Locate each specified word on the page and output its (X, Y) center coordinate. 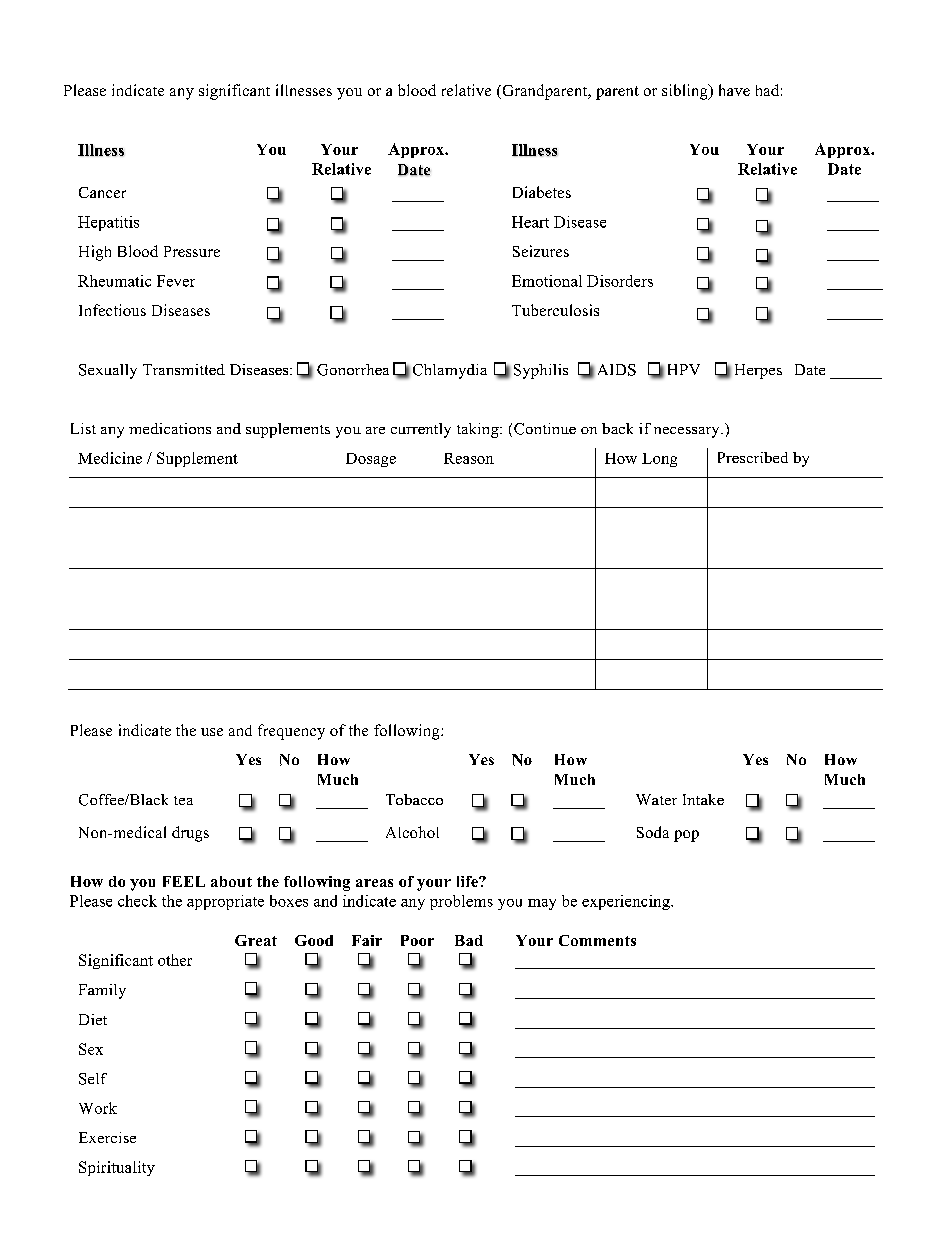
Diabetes (542, 192)
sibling (686, 92)
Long (659, 460)
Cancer (102, 192)
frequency (291, 732)
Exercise (107, 1137)
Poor (417, 940)
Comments (597, 940)
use (212, 732)
